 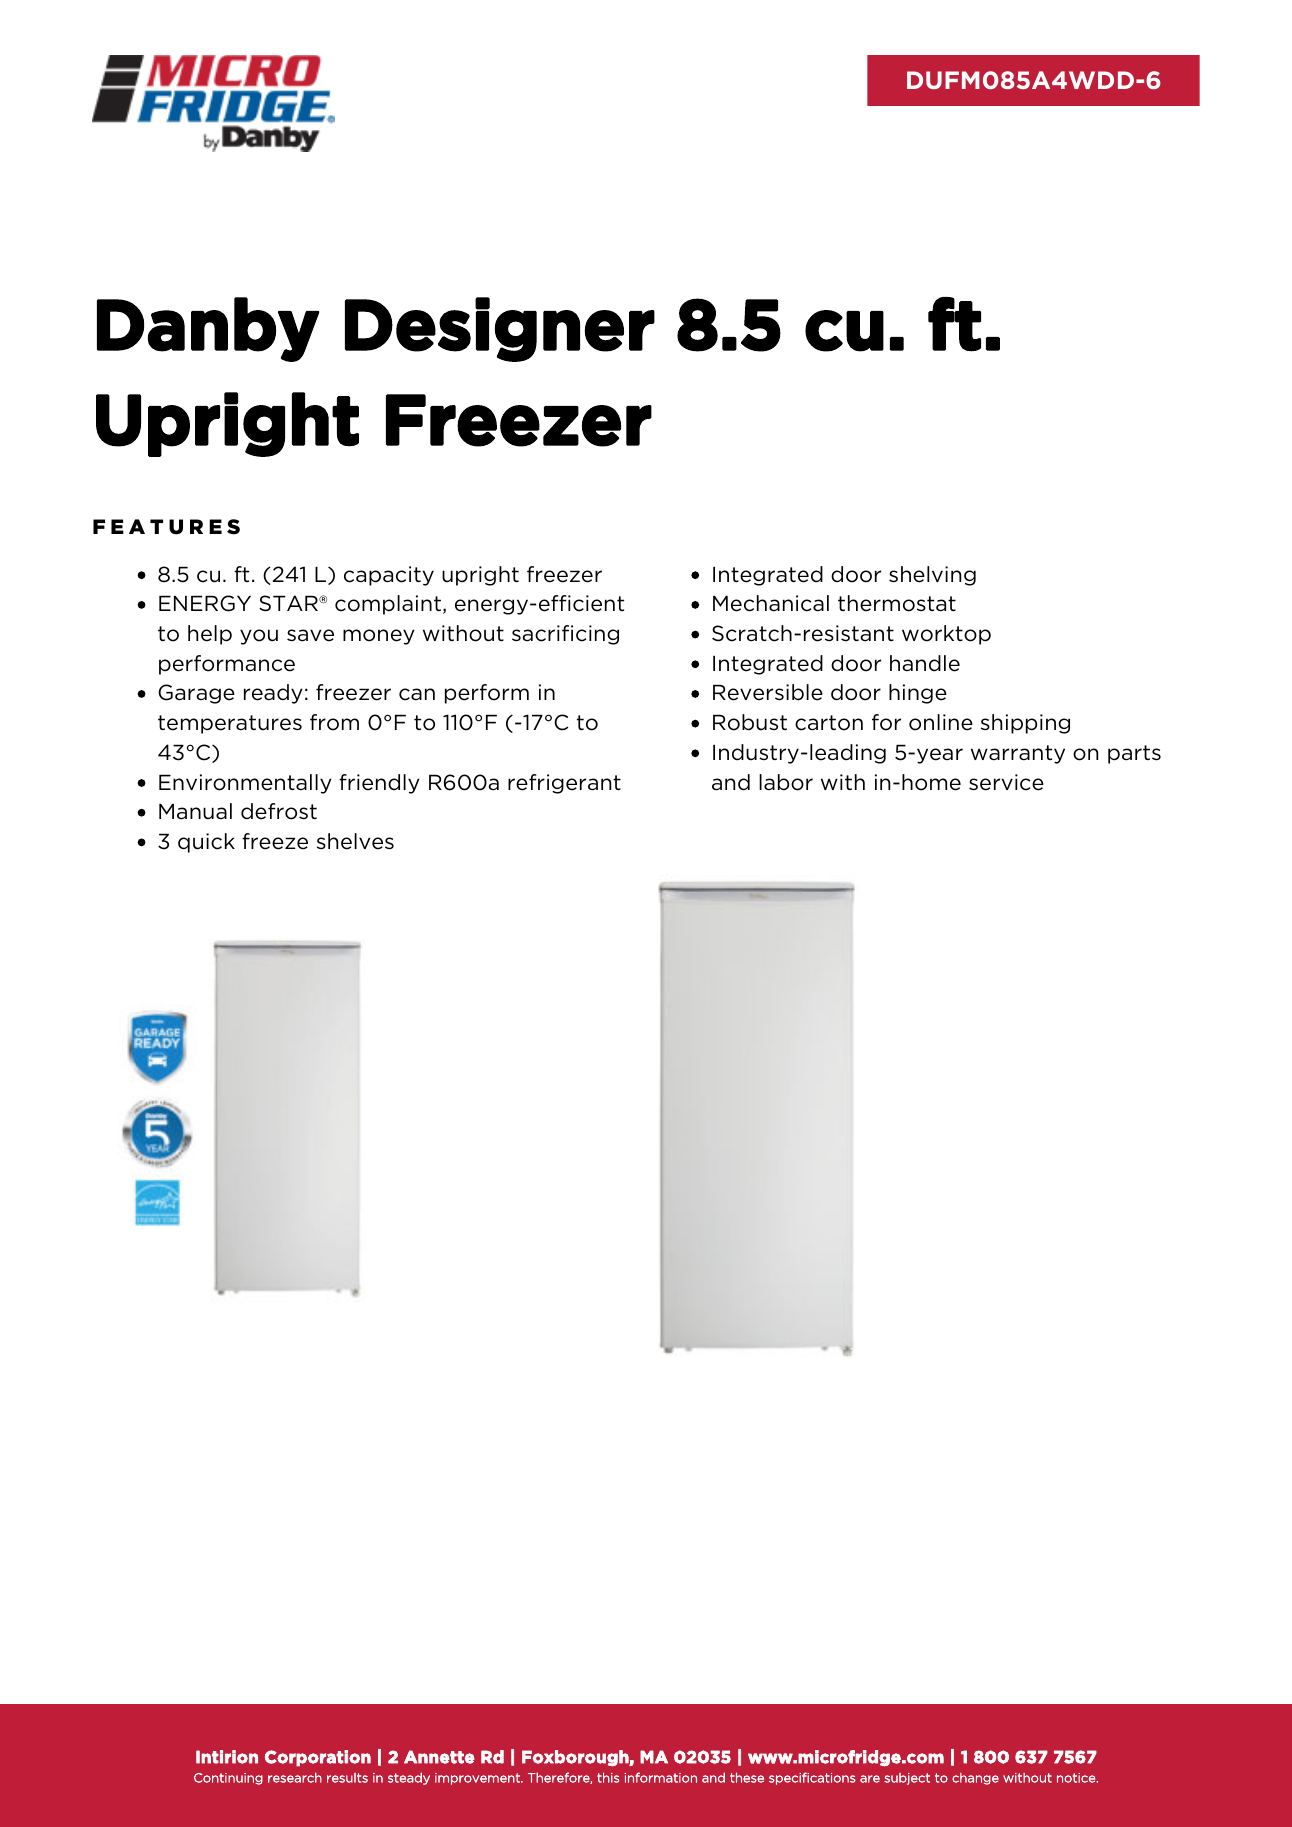 I want to click on information, so click(x=660, y=1777).
